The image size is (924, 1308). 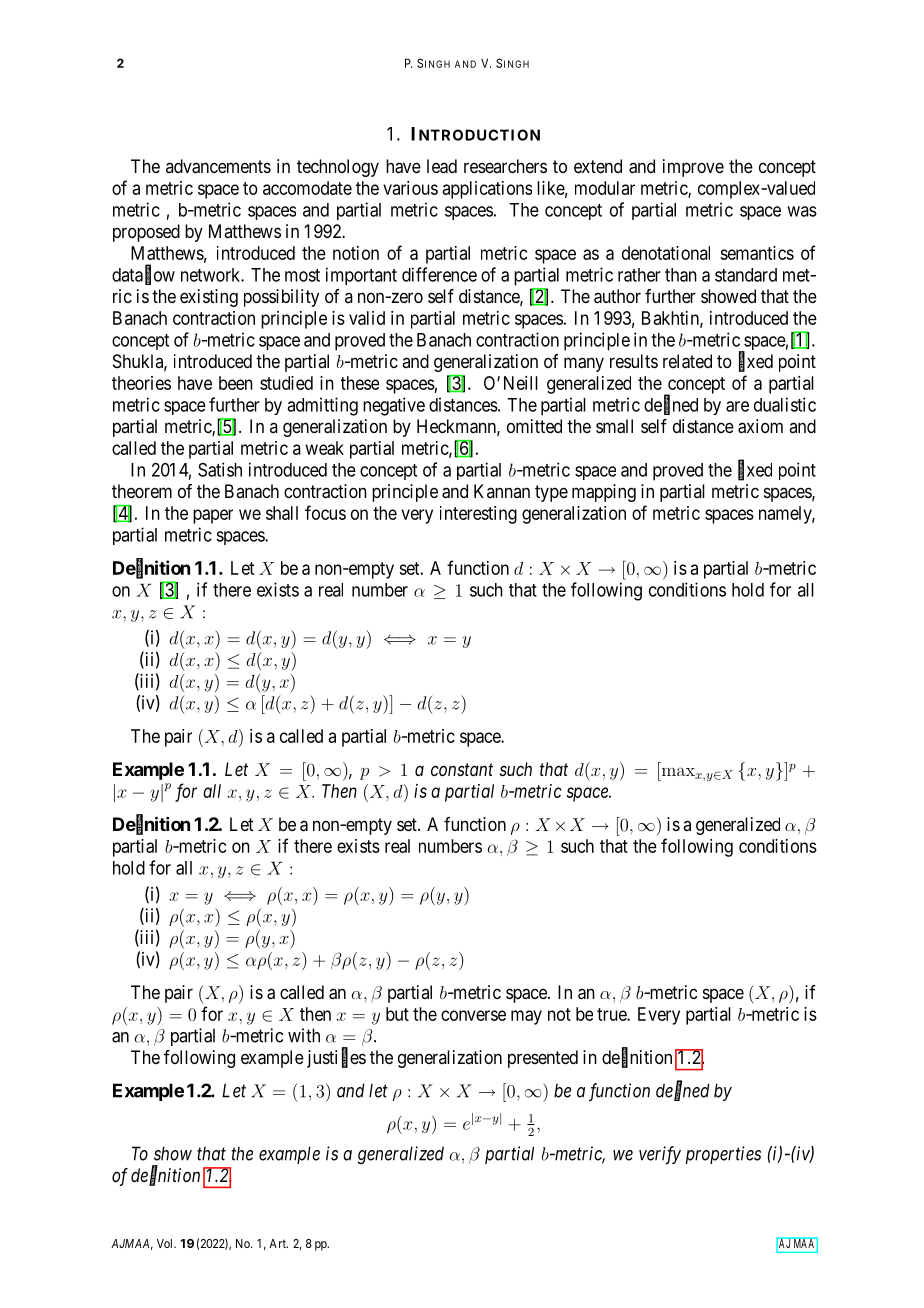 What do you see at coordinates (534, 426) in the screenshot?
I see `omitted` at bounding box center [534, 426].
